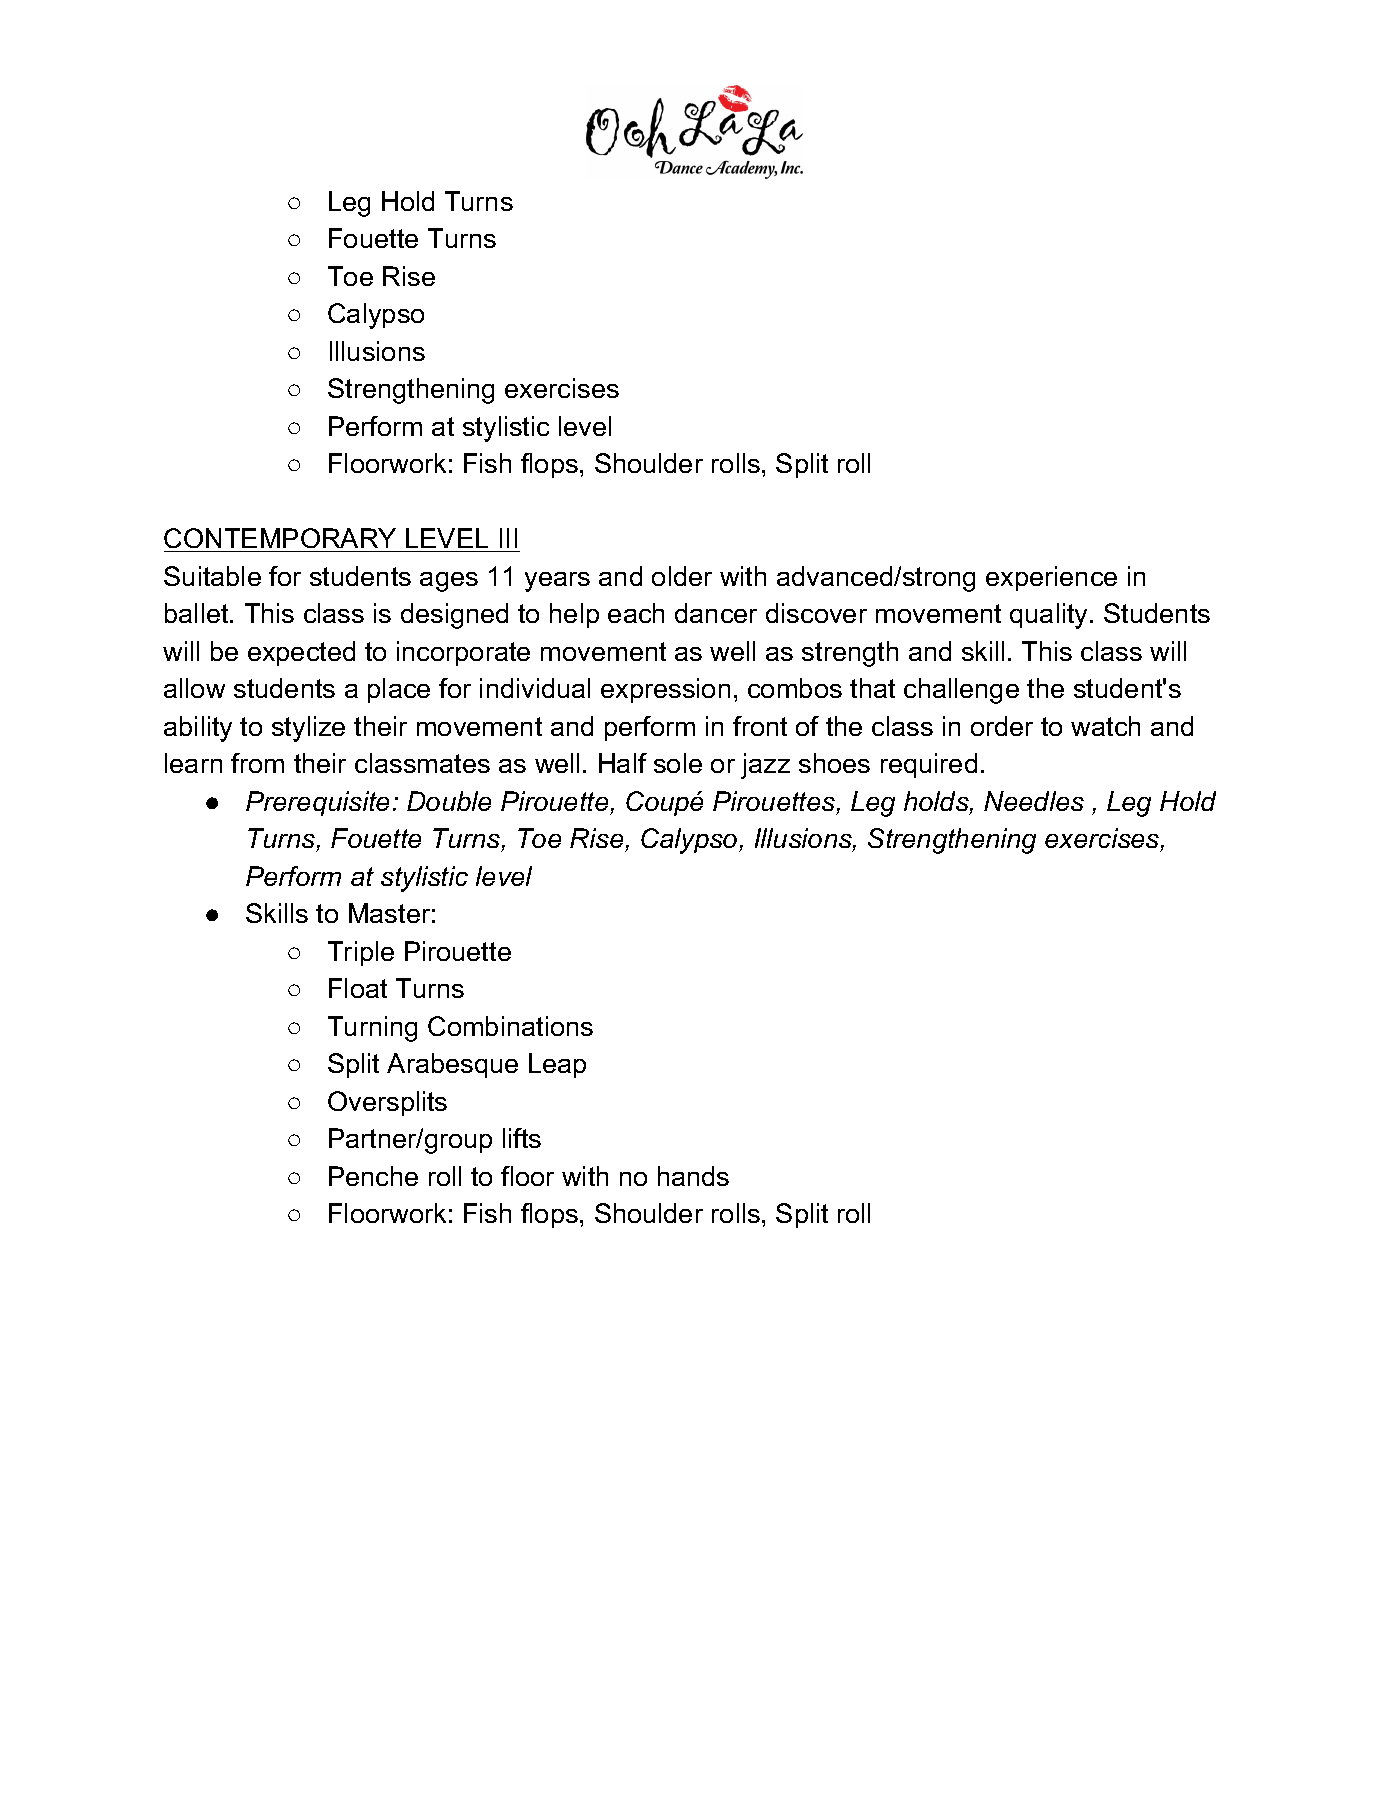  I want to click on older, so click(682, 576).
